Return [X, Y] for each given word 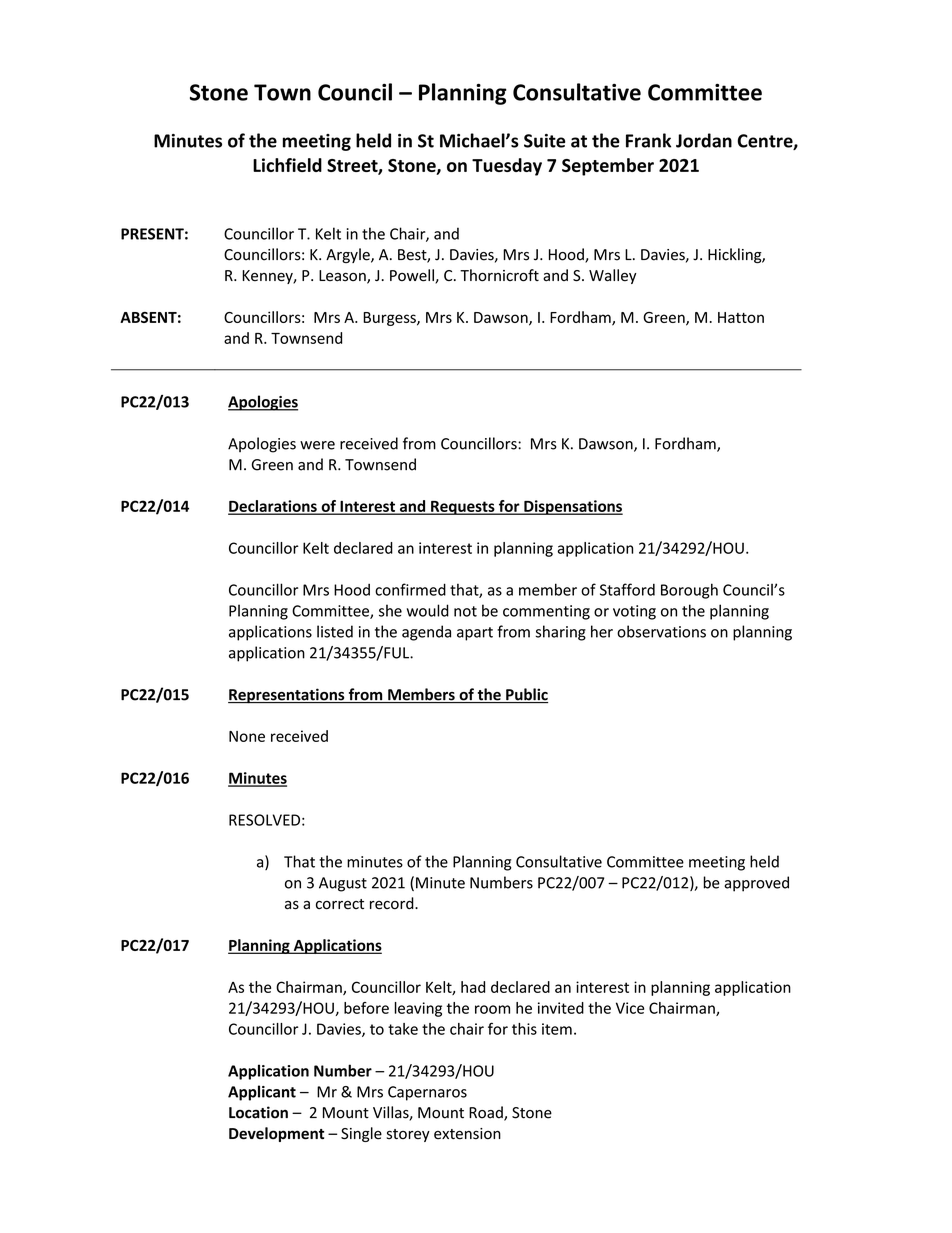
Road [487, 1113]
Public [526, 695]
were [317, 445]
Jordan [704, 140]
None [247, 736]
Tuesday [507, 167]
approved [756, 884]
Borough [689, 591]
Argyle [349, 255]
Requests [463, 508]
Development [276, 1134]
